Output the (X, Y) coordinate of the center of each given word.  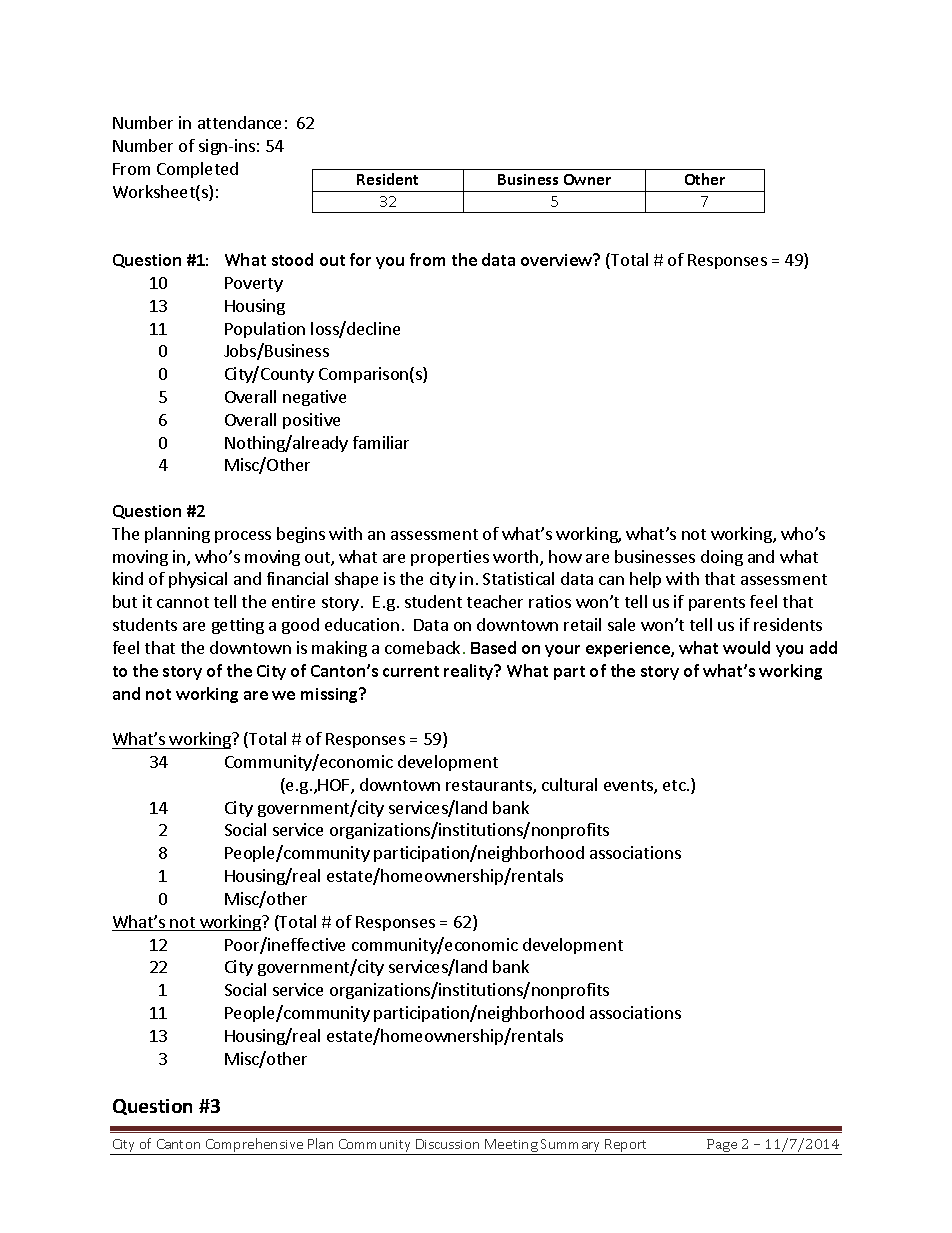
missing (331, 695)
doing (722, 558)
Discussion (447, 1144)
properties (450, 558)
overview (558, 259)
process (243, 537)
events (629, 787)
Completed (197, 170)
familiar (381, 442)
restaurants (490, 787)
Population (265, 330)
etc (675, 785)
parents (717, 604)
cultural (569, 784)
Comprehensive (254, 1146)
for (360, 259)
